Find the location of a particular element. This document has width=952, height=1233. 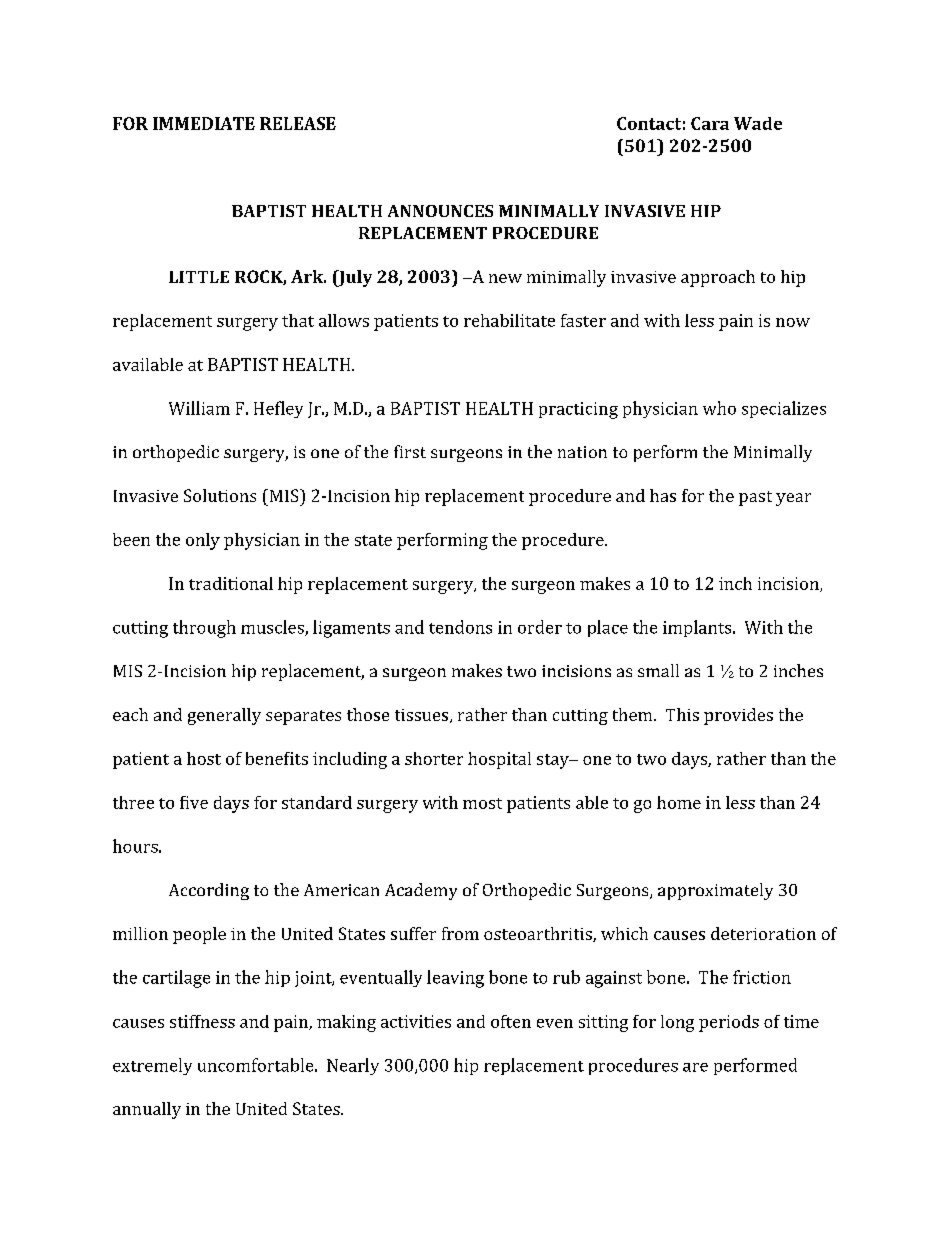

William is located at coordinates (199, 408).
